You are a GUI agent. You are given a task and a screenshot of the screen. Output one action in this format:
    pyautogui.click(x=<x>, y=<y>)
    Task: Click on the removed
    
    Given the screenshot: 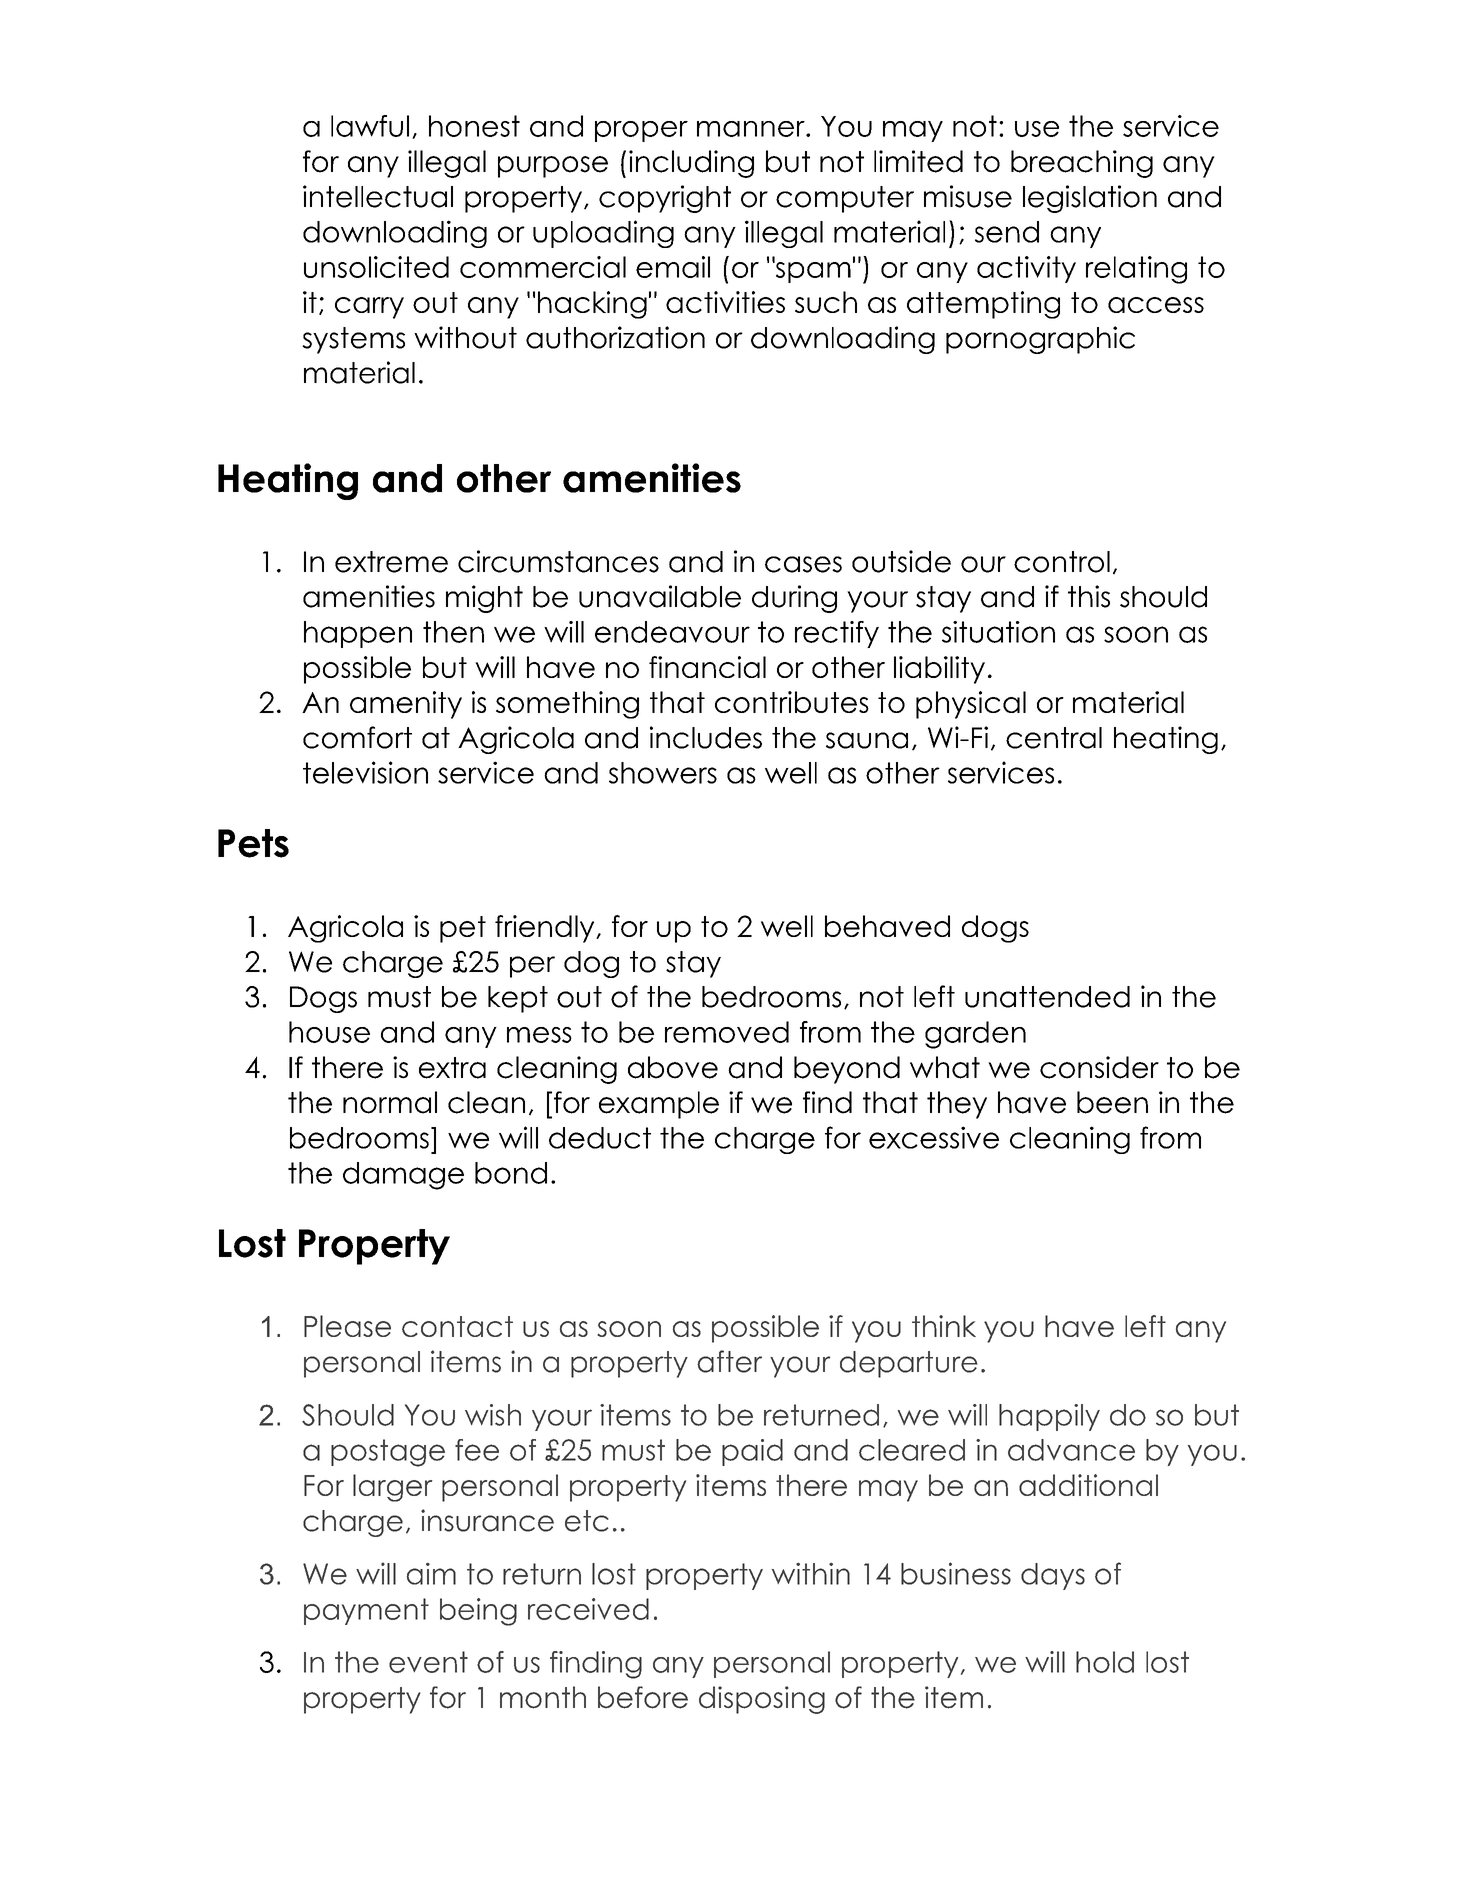 What is the action you would take?
    pyautogui.click(x=727, y=1032)
